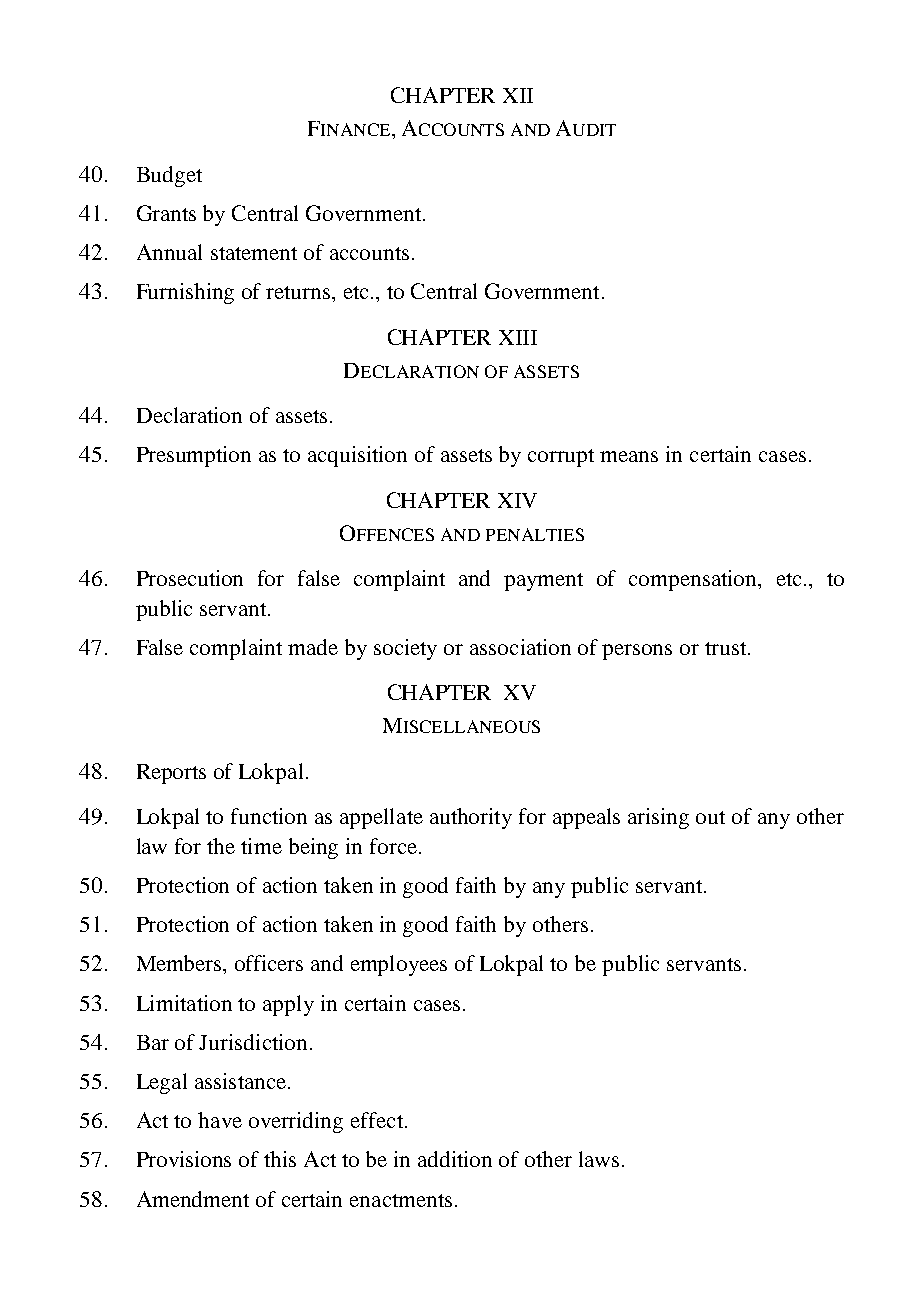  I want to click on society, so click(405, 649).
